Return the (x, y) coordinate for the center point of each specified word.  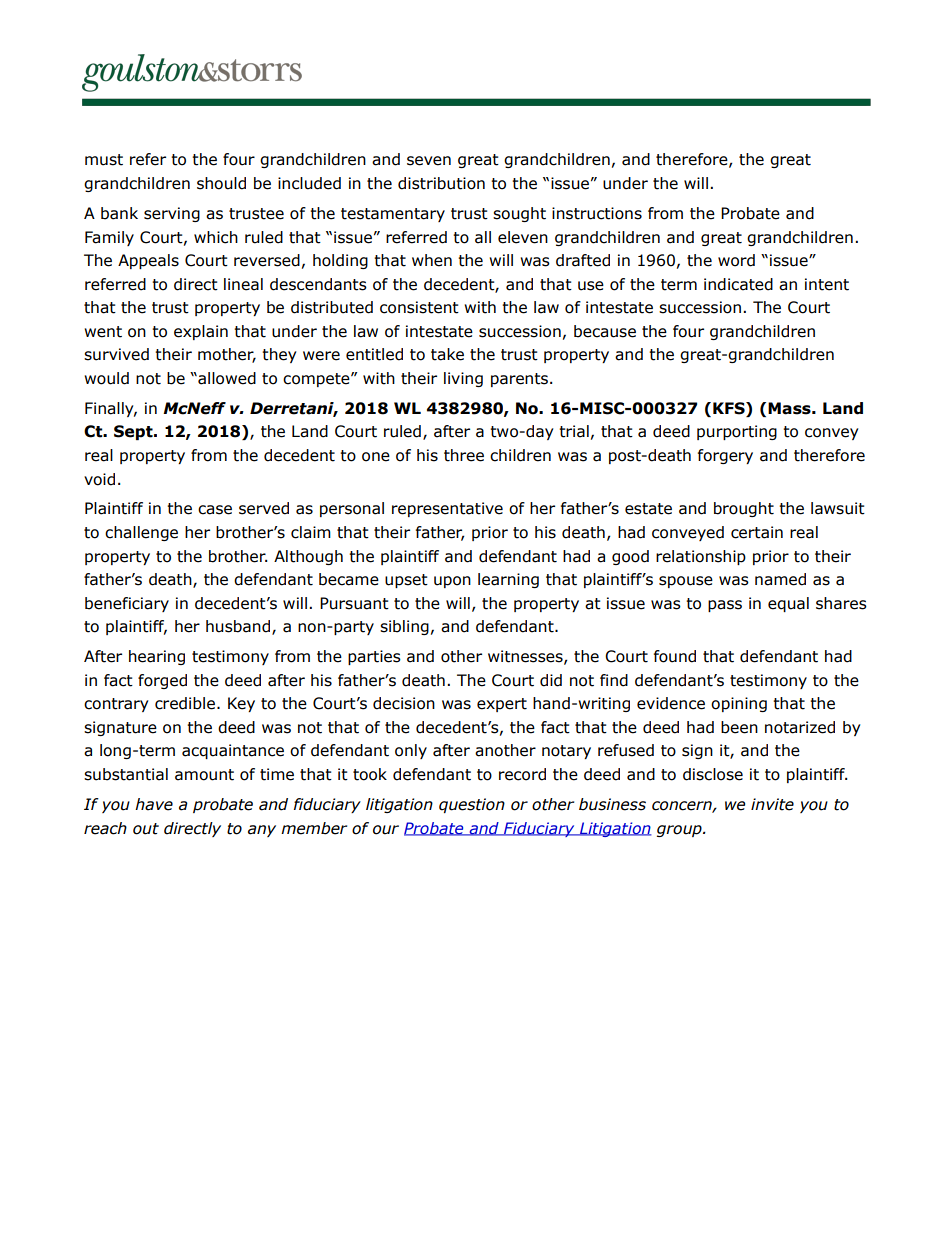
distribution (441, 183)
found (675, 656)
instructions (597, 213)
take (447, 354)
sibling (404, 627)
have (154, 804)
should (221, 183)
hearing (157, 657)
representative (447, 509)
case (215, 510)
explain (201, 332)
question (472, 805)
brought (744, 509)
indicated (738, 284)
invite (772, 804)
